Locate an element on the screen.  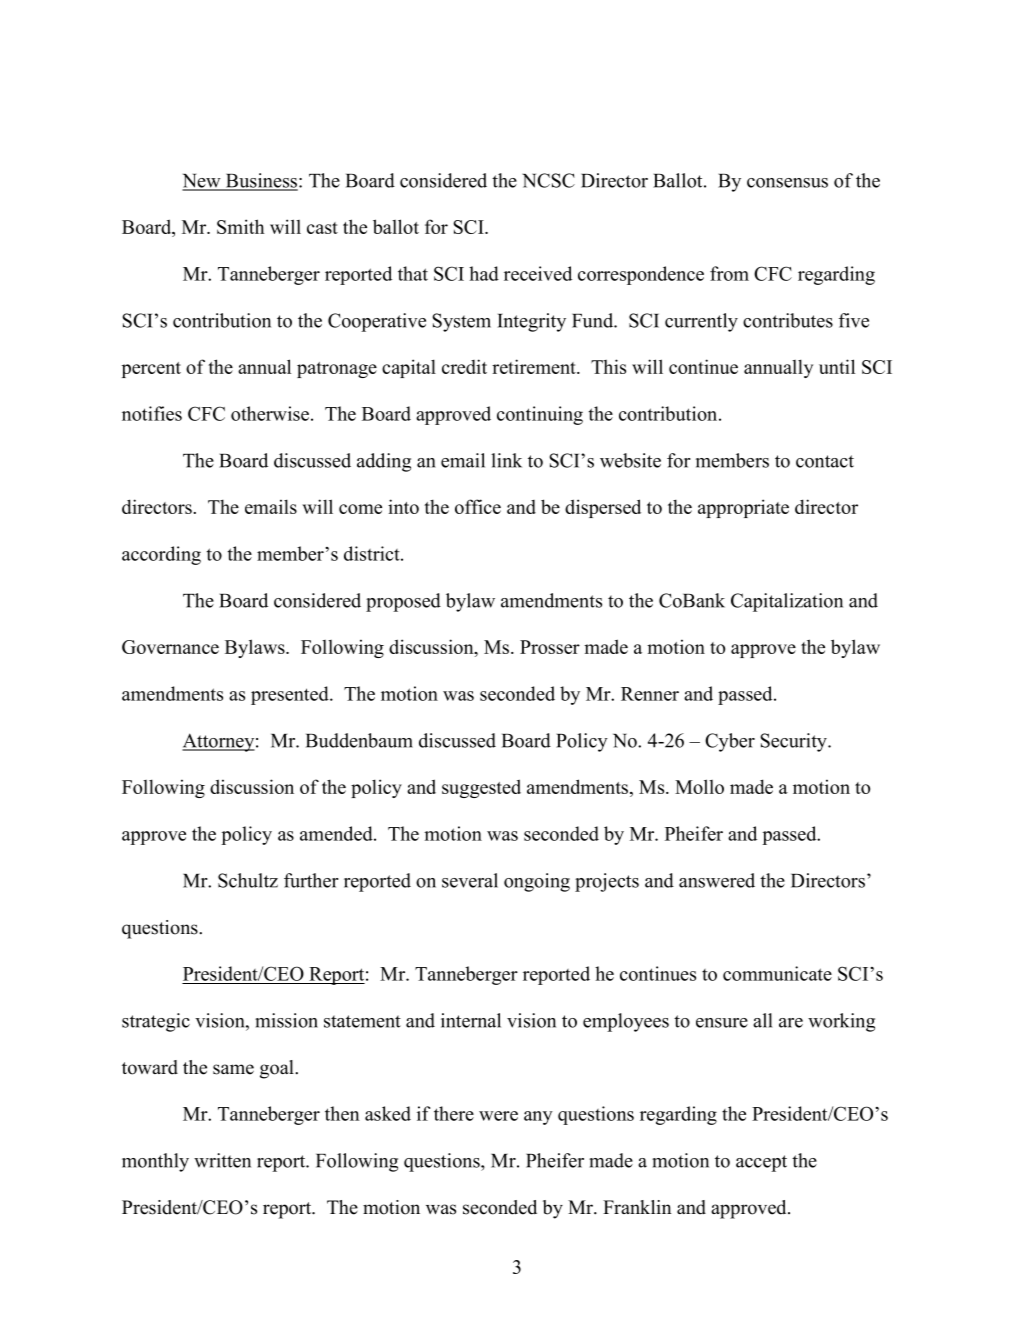
Security is located at coordinates (795, 742).
